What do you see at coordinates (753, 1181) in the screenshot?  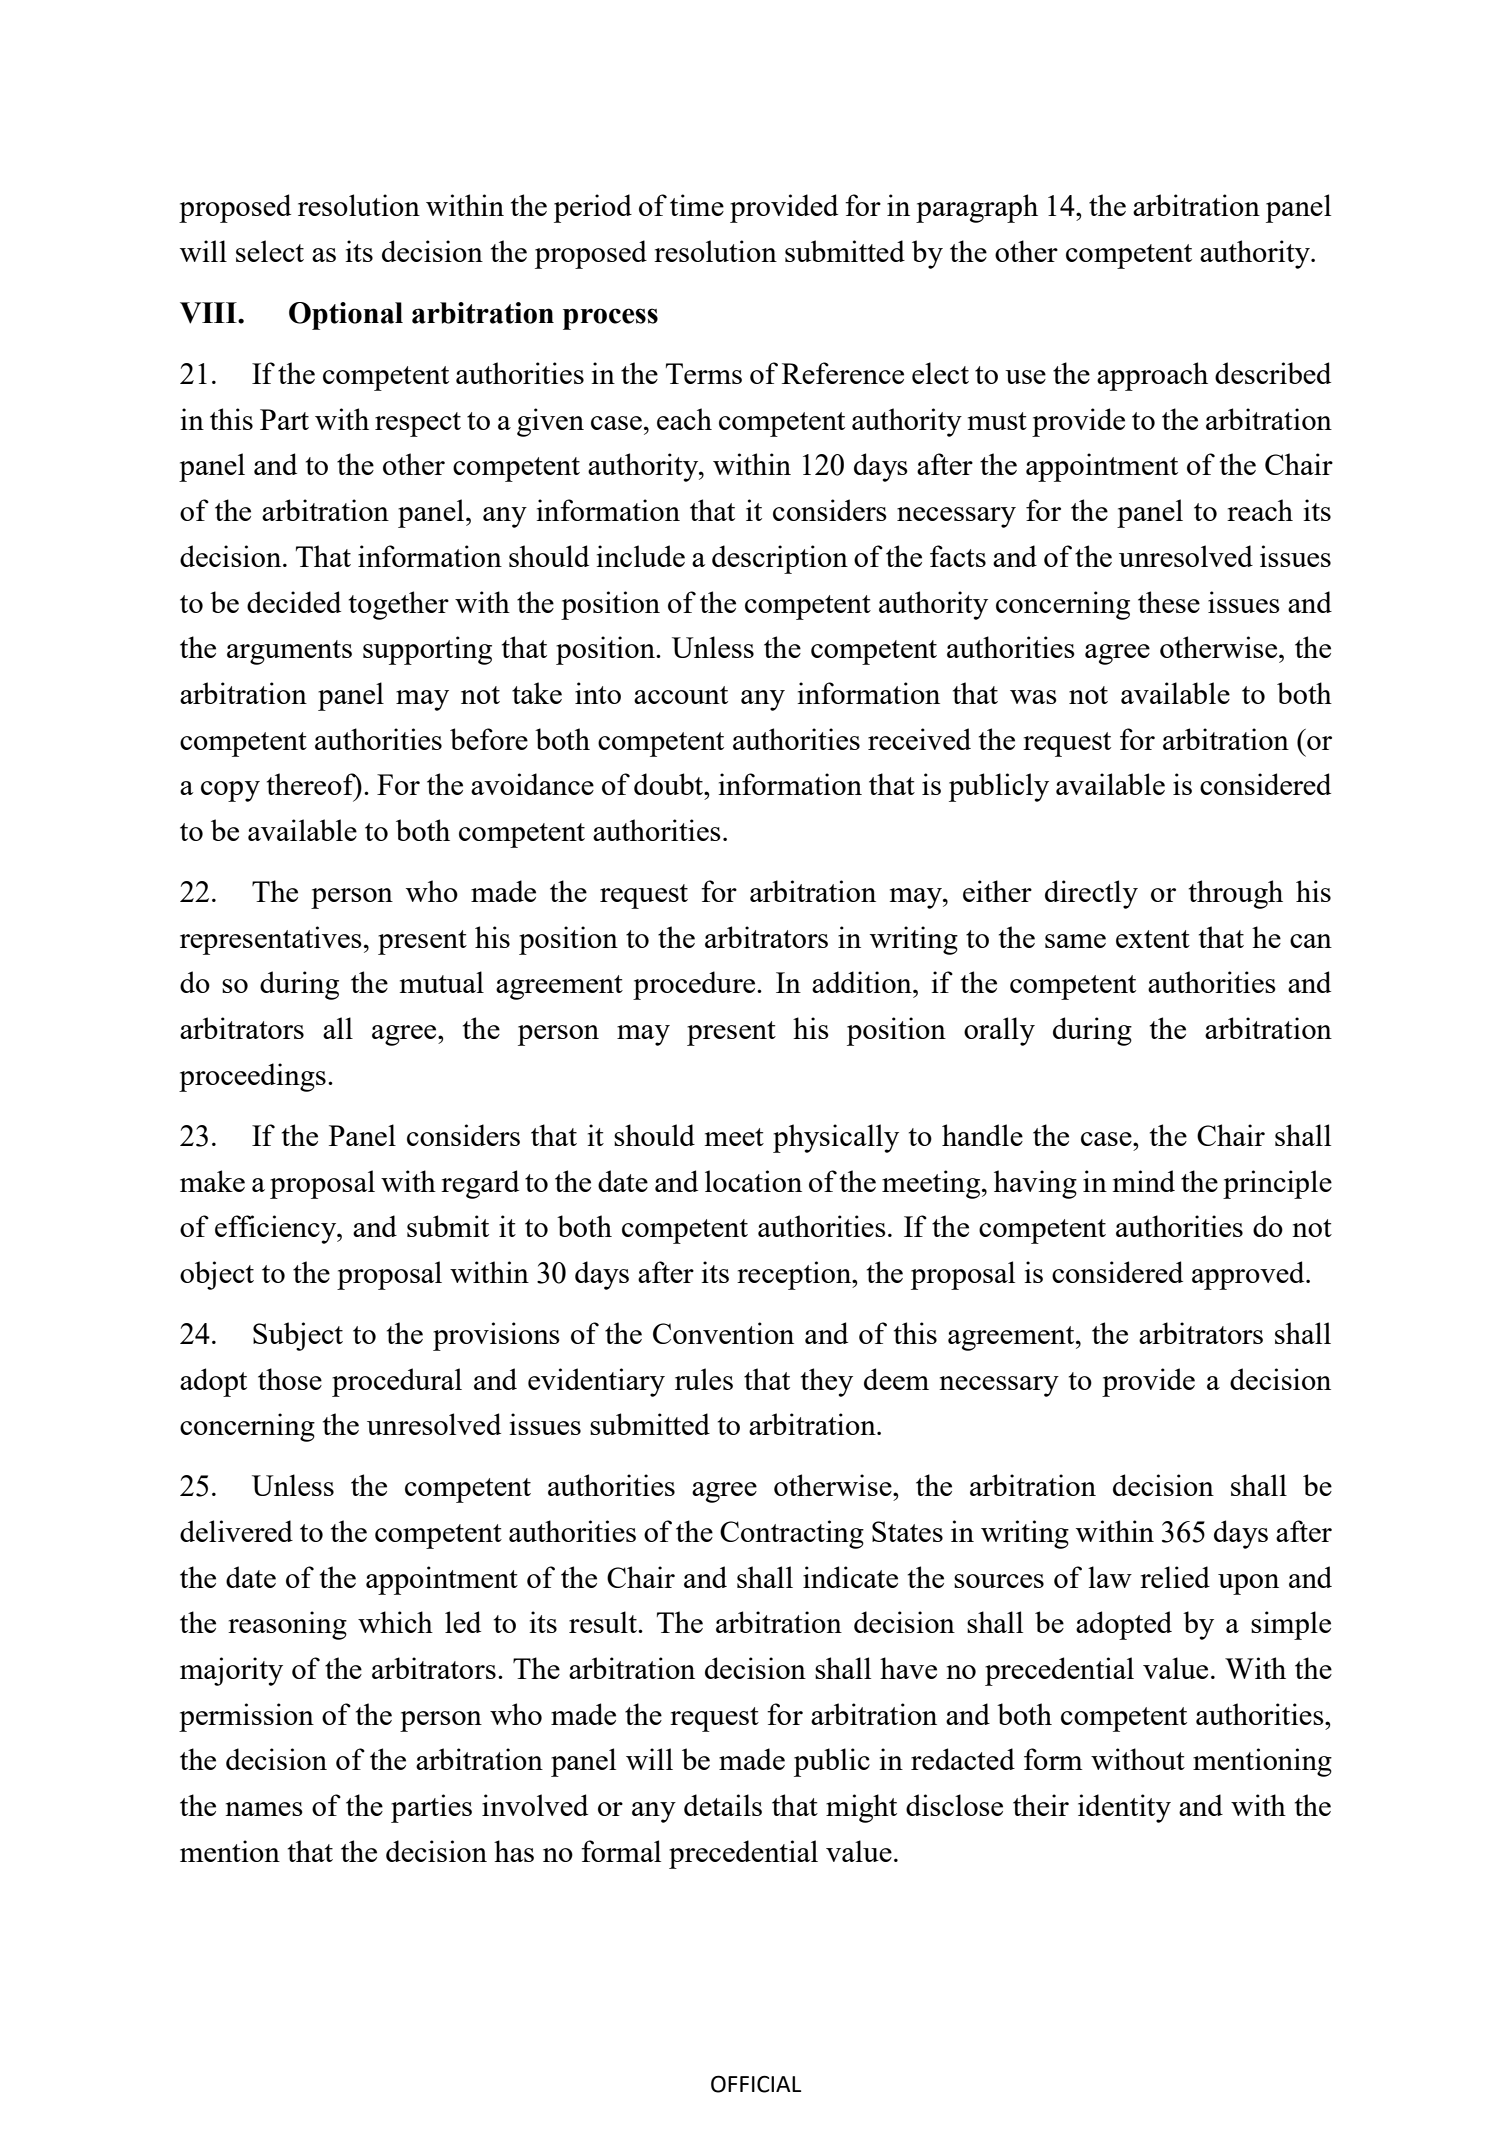 I see `location` at bounding box center [753, 1181].
